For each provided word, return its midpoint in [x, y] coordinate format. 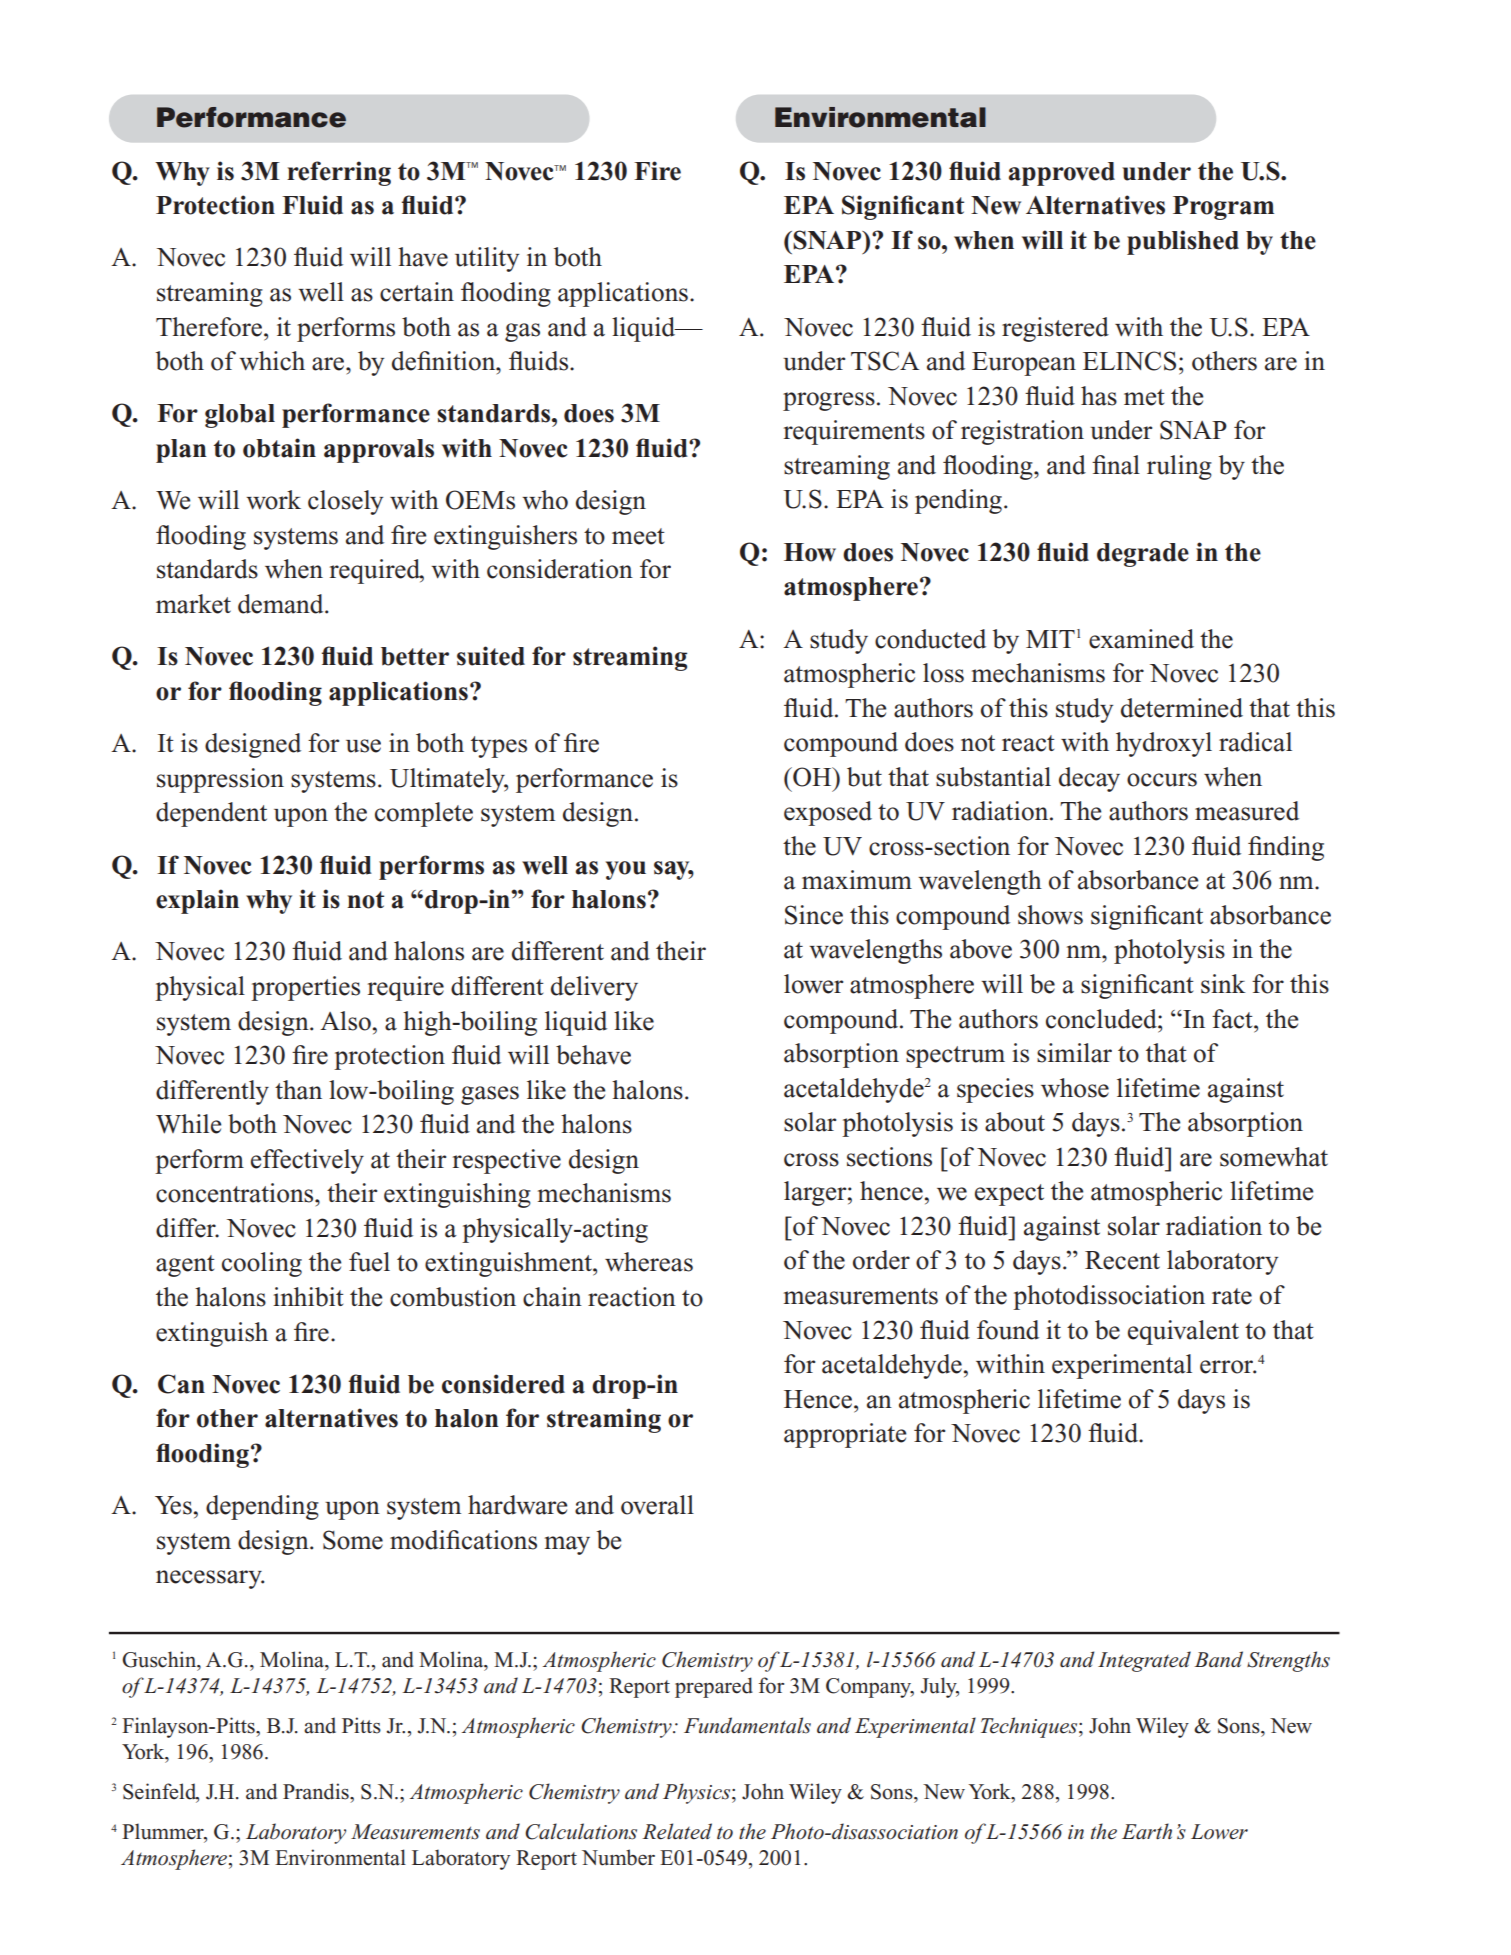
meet [638, 536]
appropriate [845, 1435]
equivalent [1183, 1332]
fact [1233, 1019]
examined [1141, 639]
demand [282, 604]
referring [339, 173]
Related [677, 1831]
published [1183, 242]
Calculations [581, 1831]
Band [1218, 1659]
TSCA [885, 361]
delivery [594, 988]
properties [305, 988]
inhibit [308, 1297]
